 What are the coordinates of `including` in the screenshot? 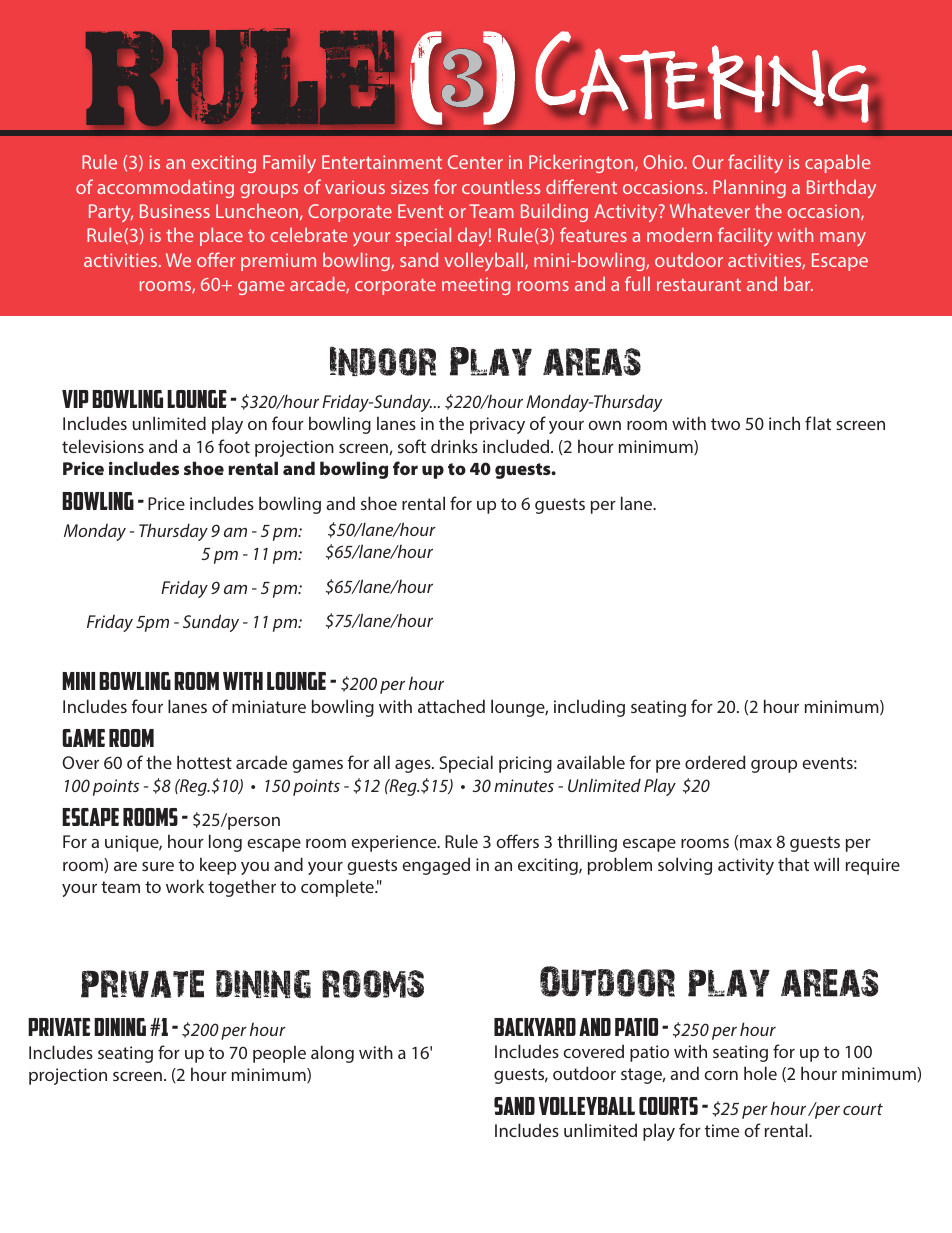 It's located at (589, 708).
